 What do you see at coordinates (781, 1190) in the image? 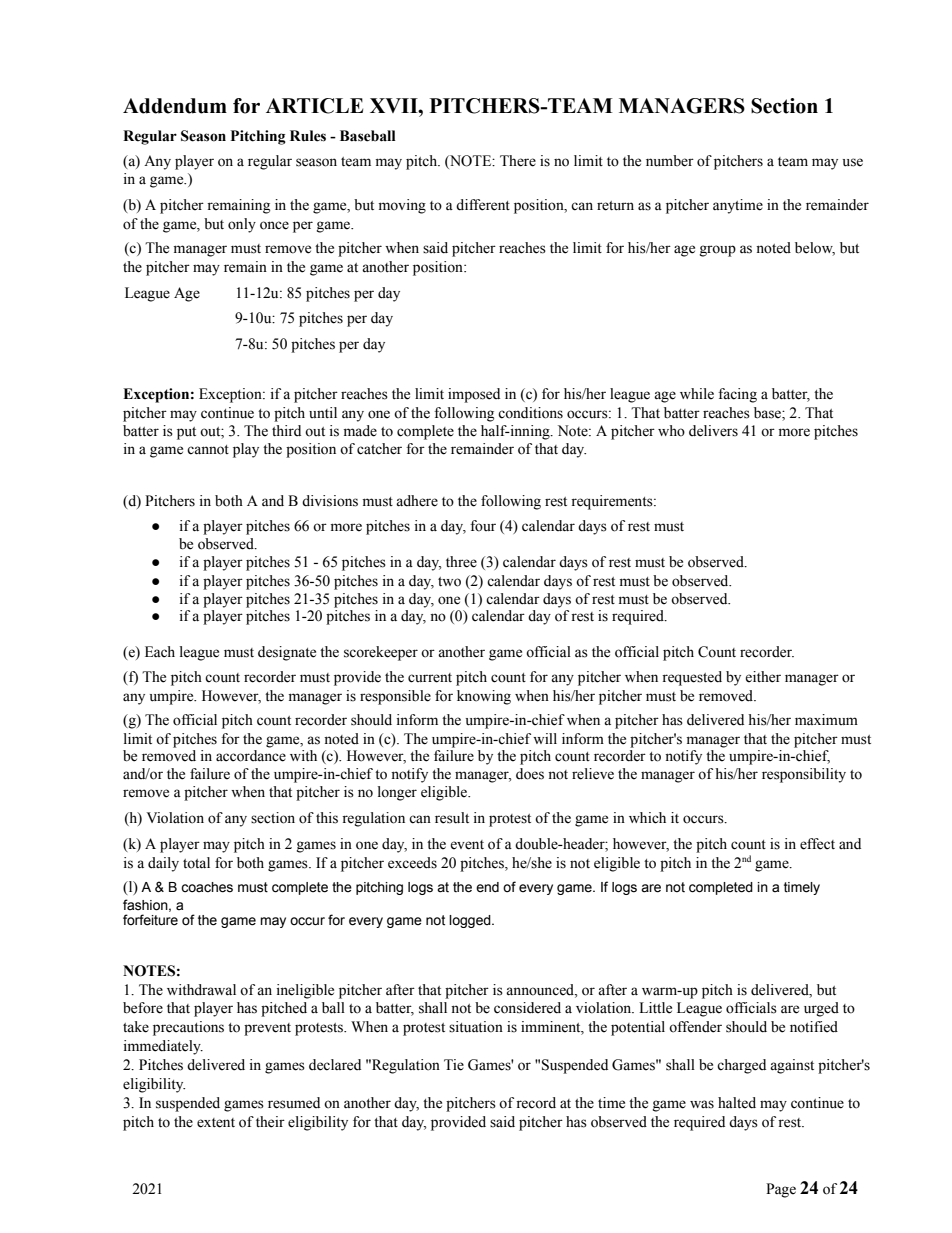
I see `Page` at bounding box center [781, 1190].
